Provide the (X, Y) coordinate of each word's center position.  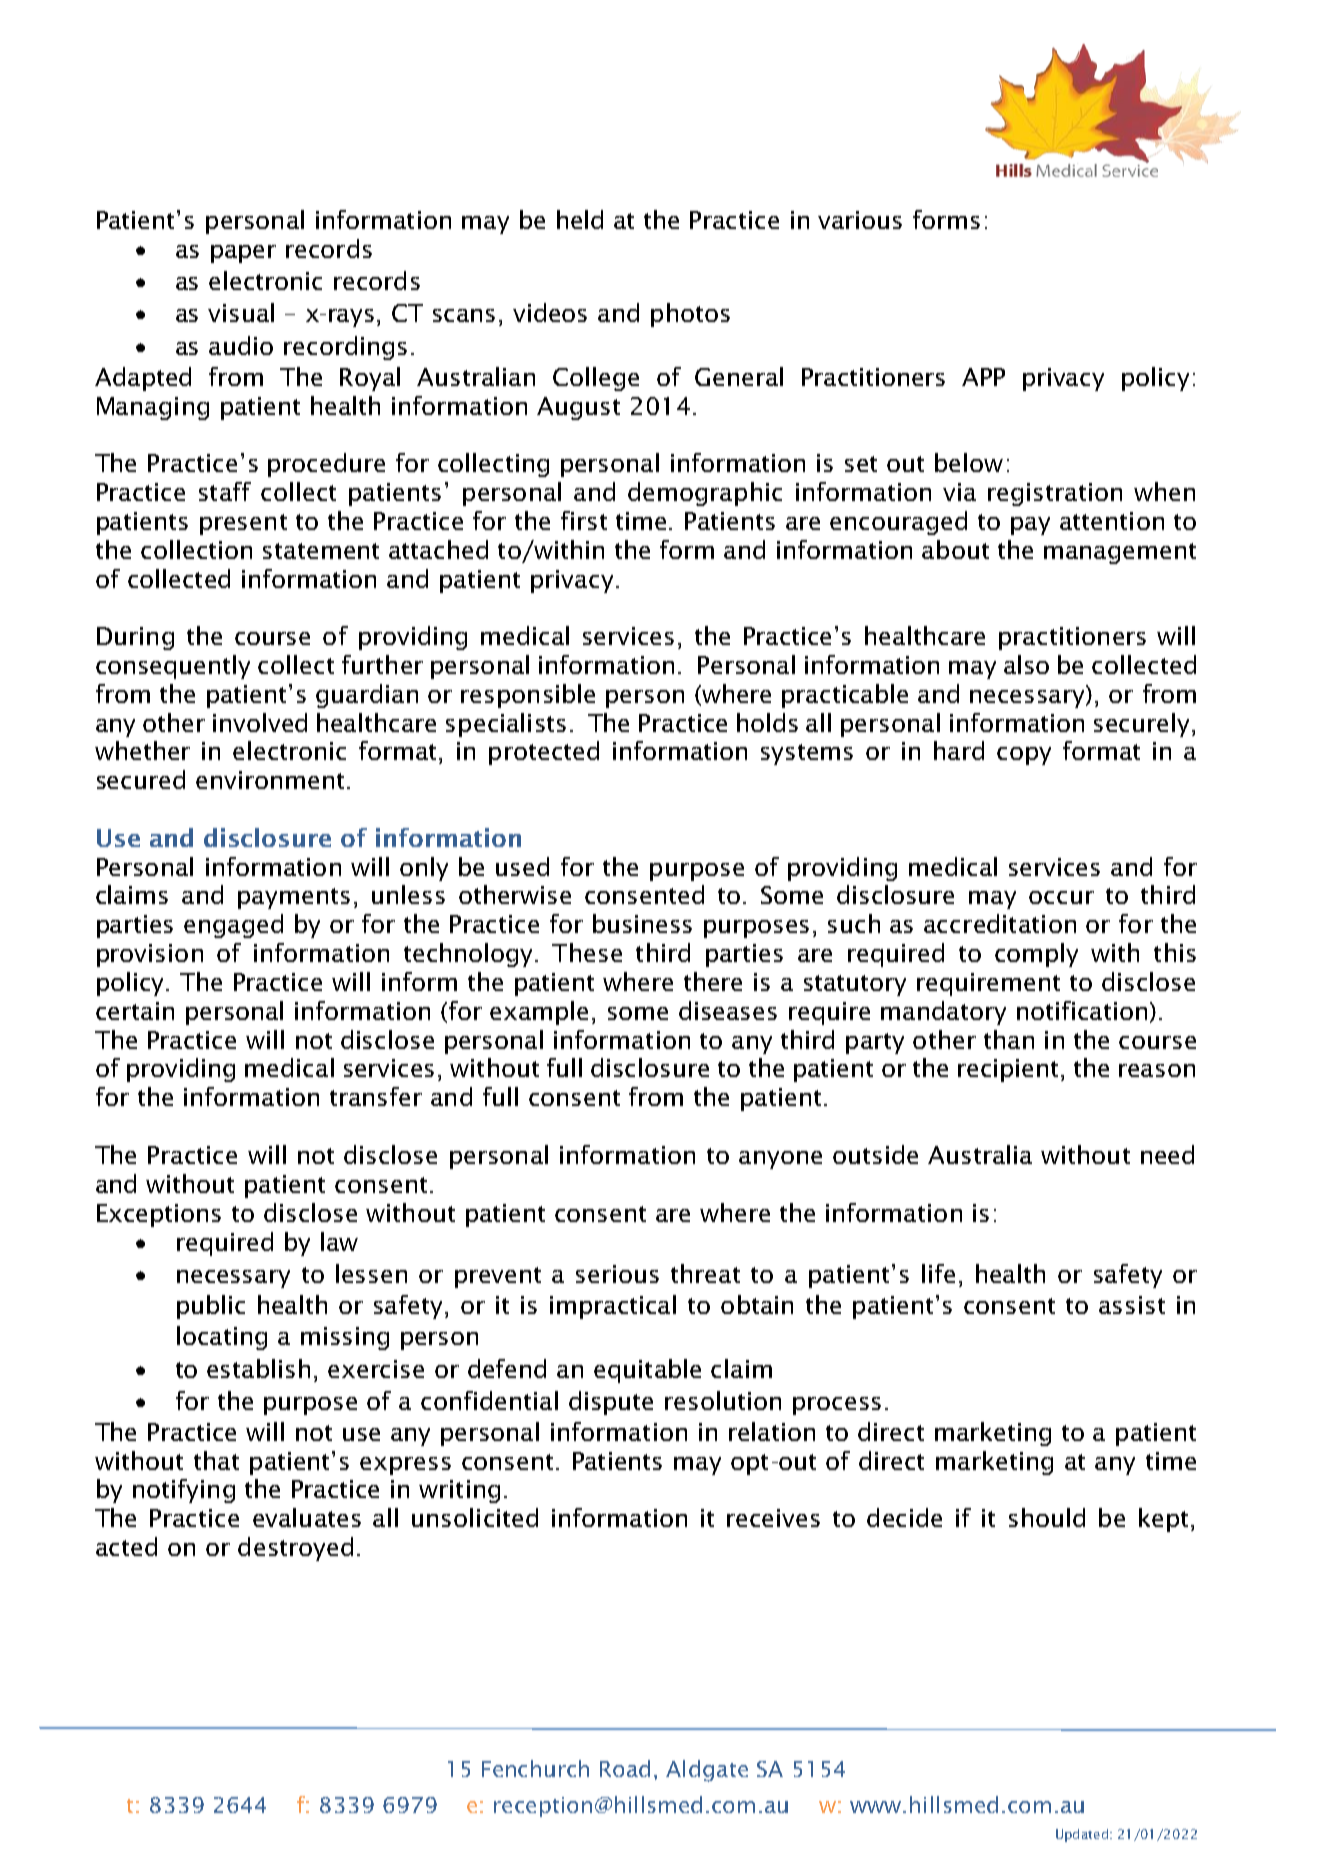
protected (544, 753)
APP (983, 377)
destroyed (295, 1549)
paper (243, 254)
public (211, 1307)
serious (617, 1274)
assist (1132, 1305)
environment (270, 780)
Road (625, 1768)
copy (1024, 756)
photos (690, 315)
